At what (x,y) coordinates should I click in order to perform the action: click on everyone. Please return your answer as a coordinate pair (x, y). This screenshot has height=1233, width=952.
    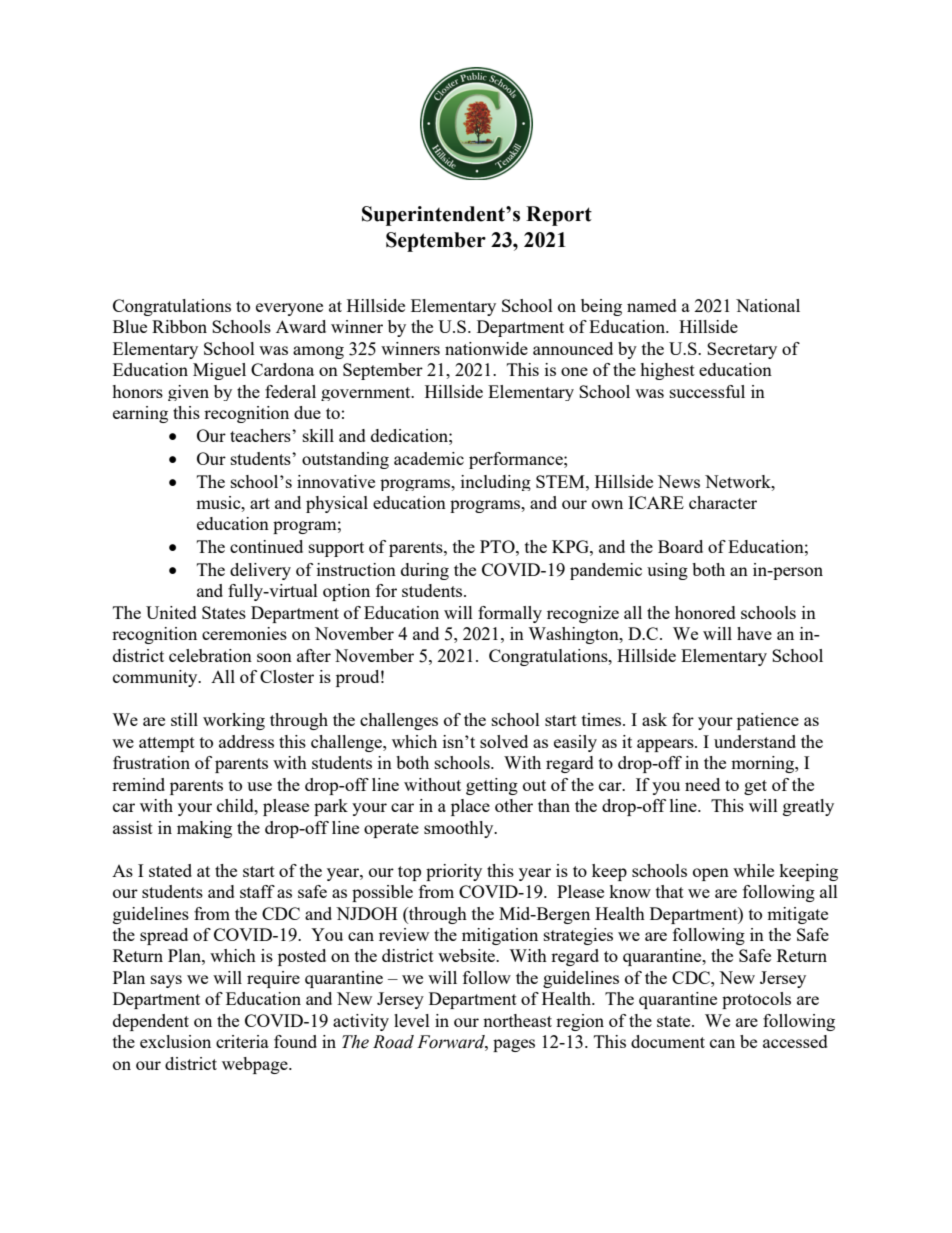
    Looking at the image, I should click on (289, 309).
